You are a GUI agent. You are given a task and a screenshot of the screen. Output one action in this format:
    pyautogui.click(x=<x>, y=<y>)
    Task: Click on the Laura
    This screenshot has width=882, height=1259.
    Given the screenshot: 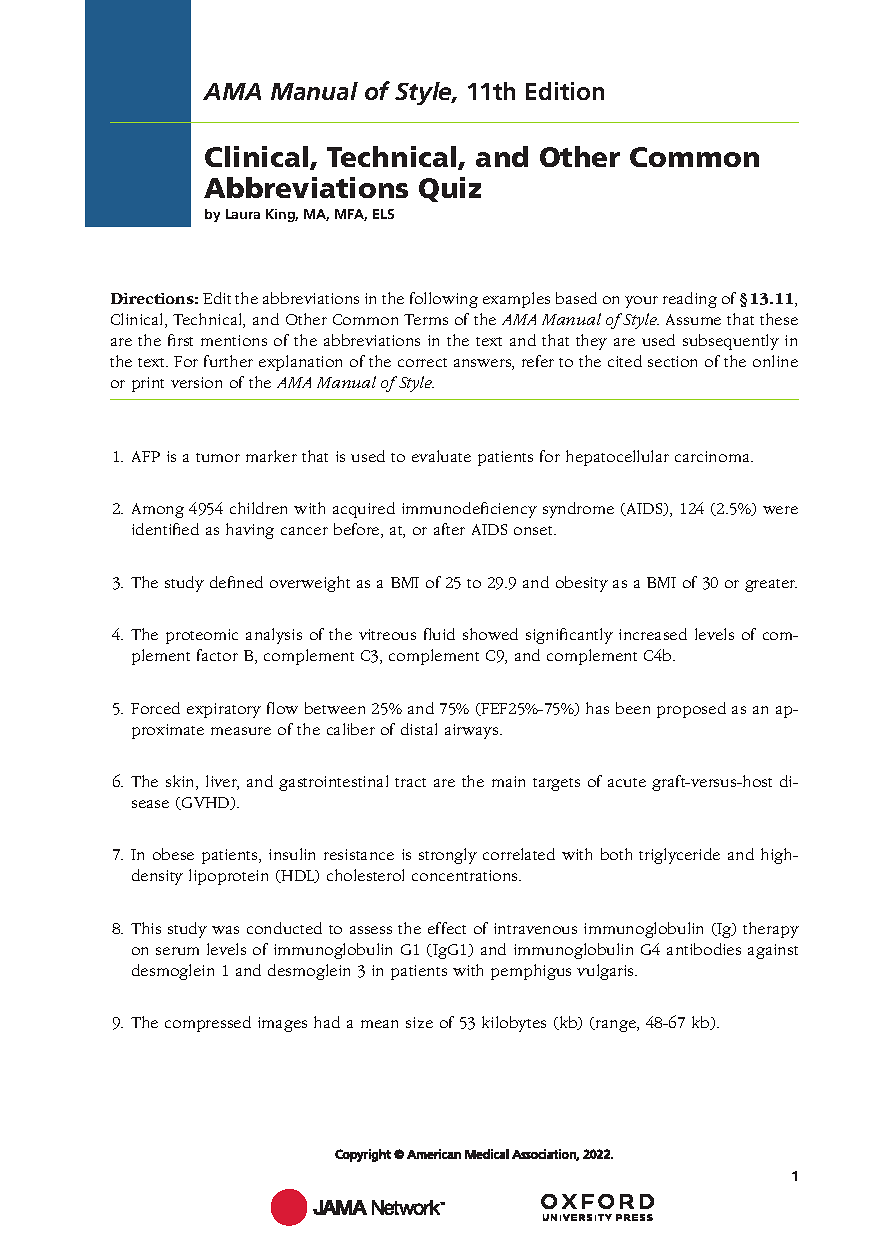 What is the action you would take?
    pyautogui.click(x=243, y=214)
